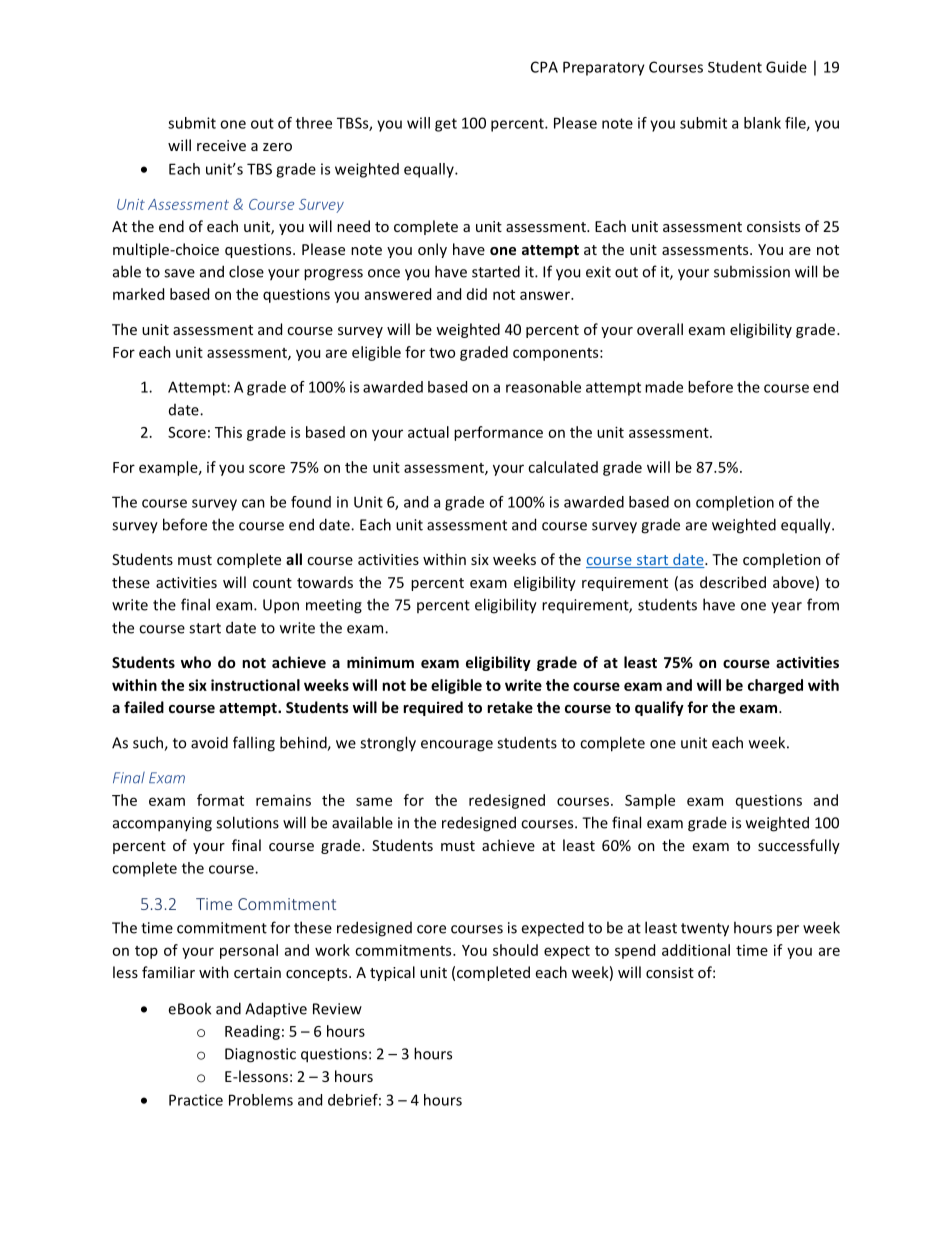 The height and width of the screenshot is (1233, 952). I want to click on did, so click(477, 294).
